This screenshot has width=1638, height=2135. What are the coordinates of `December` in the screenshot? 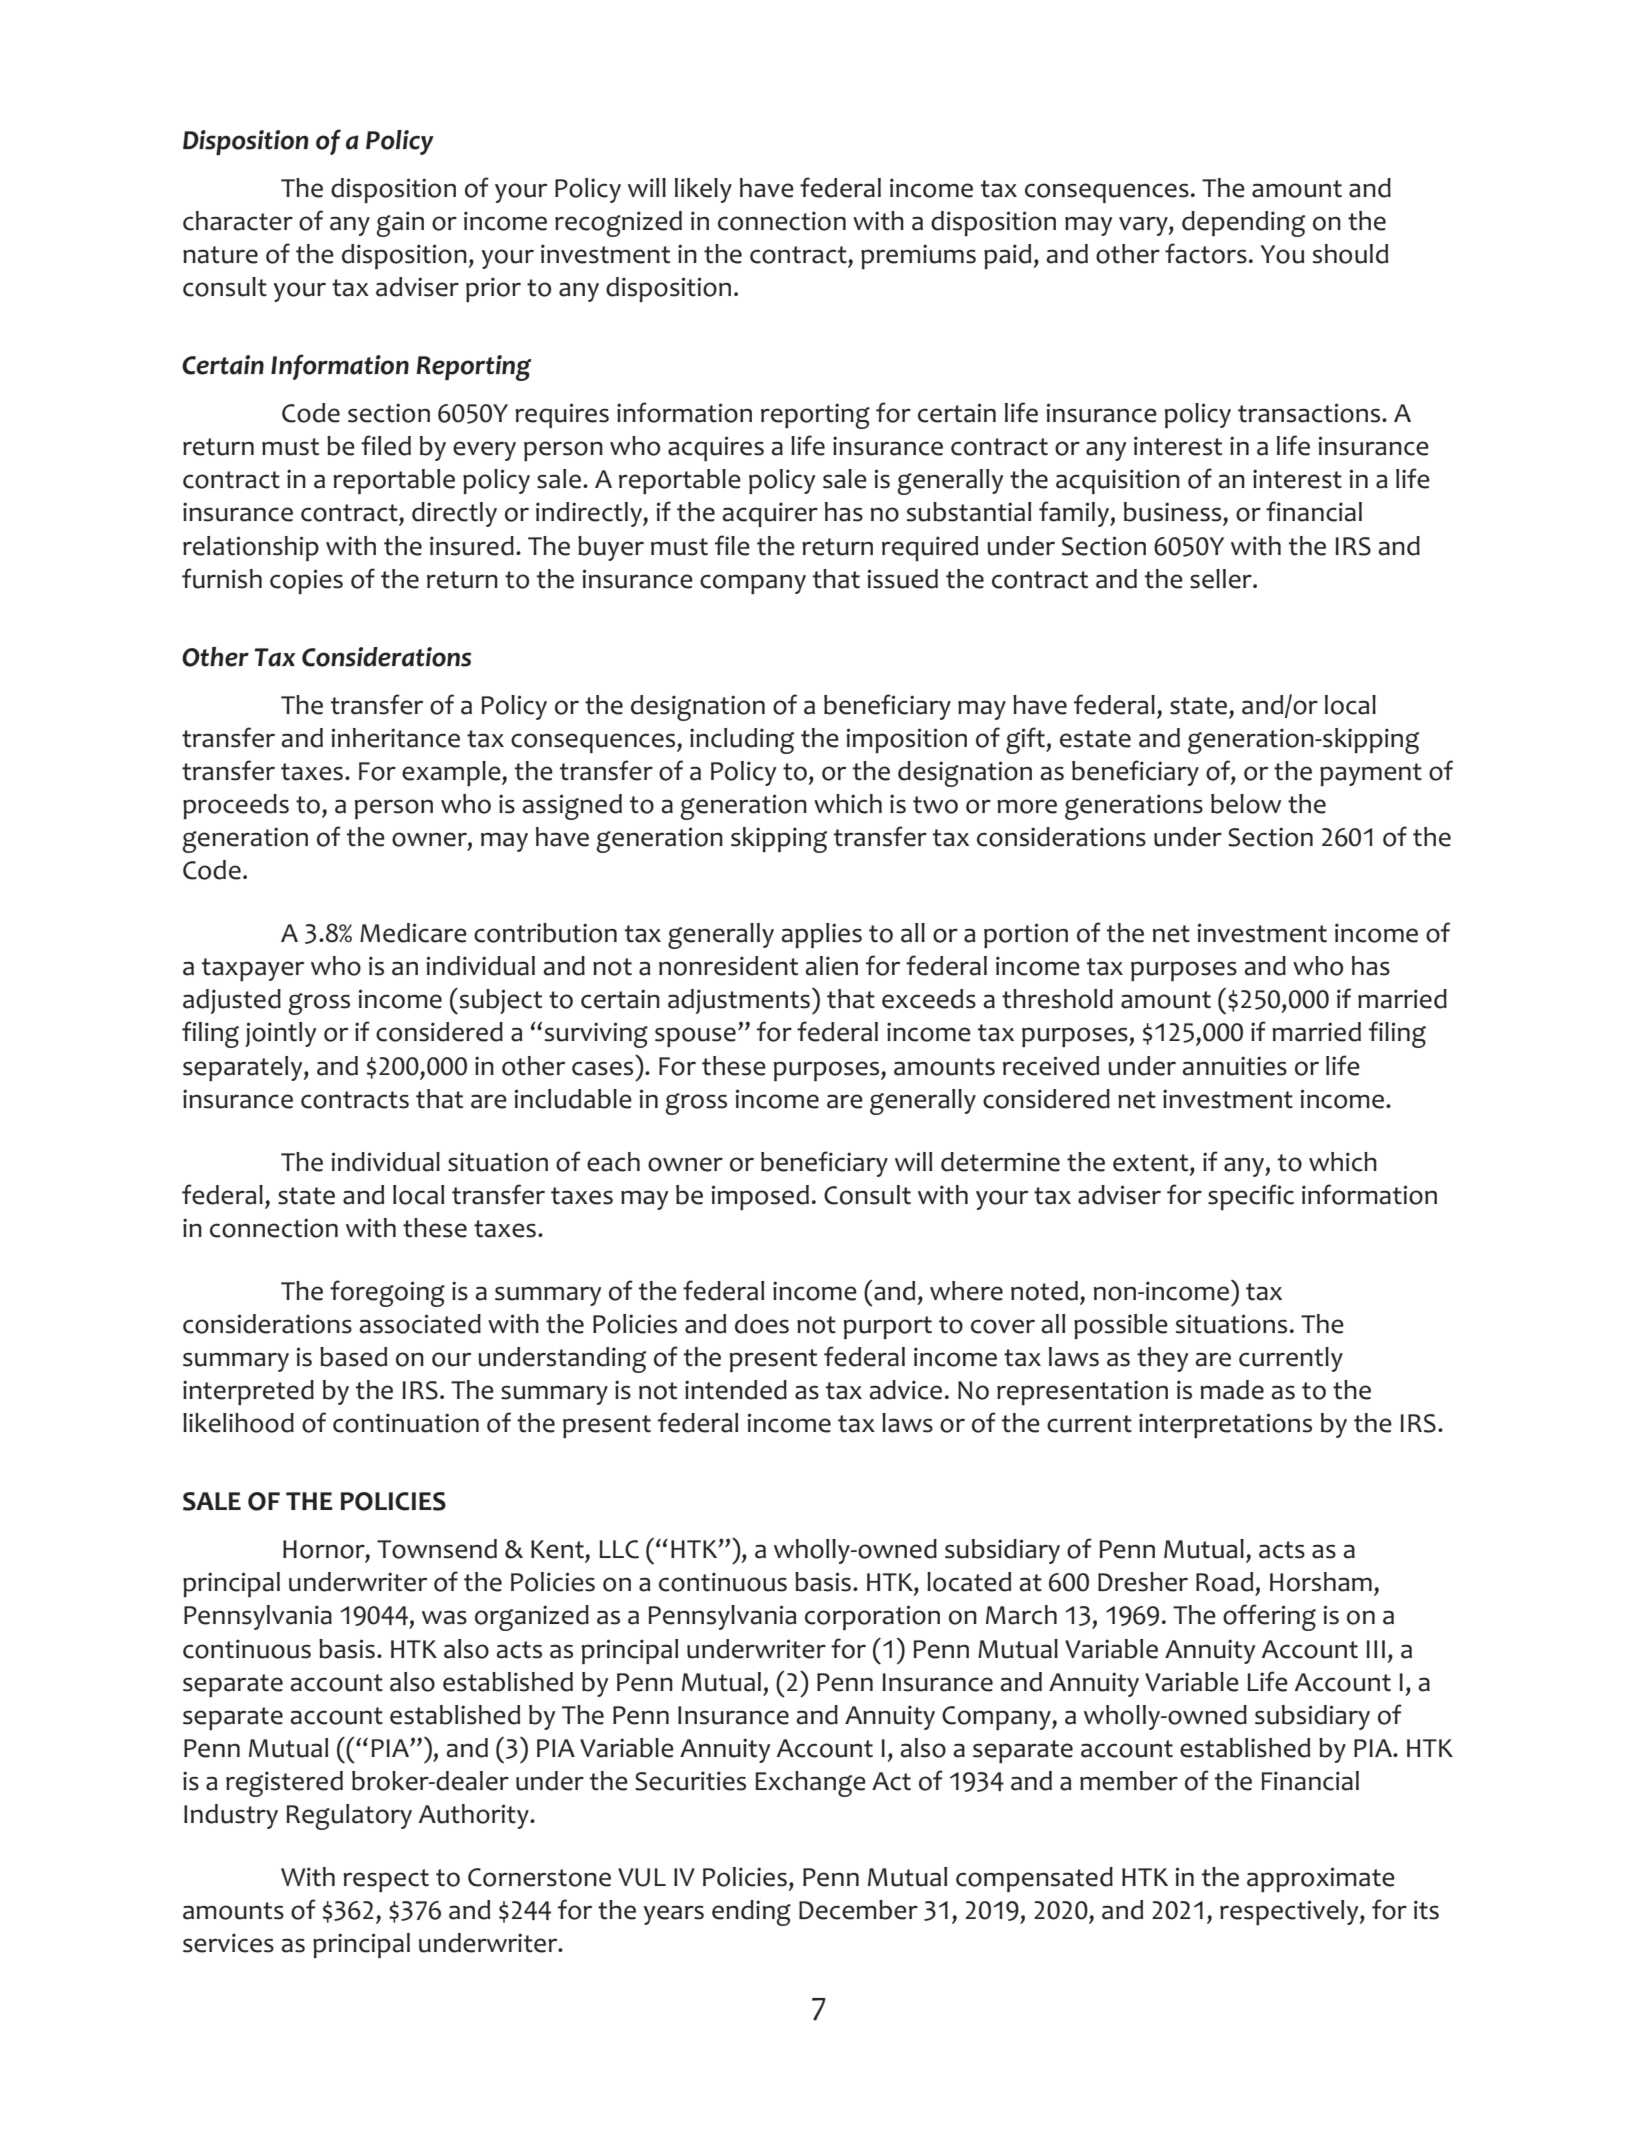 It's located at (858, 1910).
